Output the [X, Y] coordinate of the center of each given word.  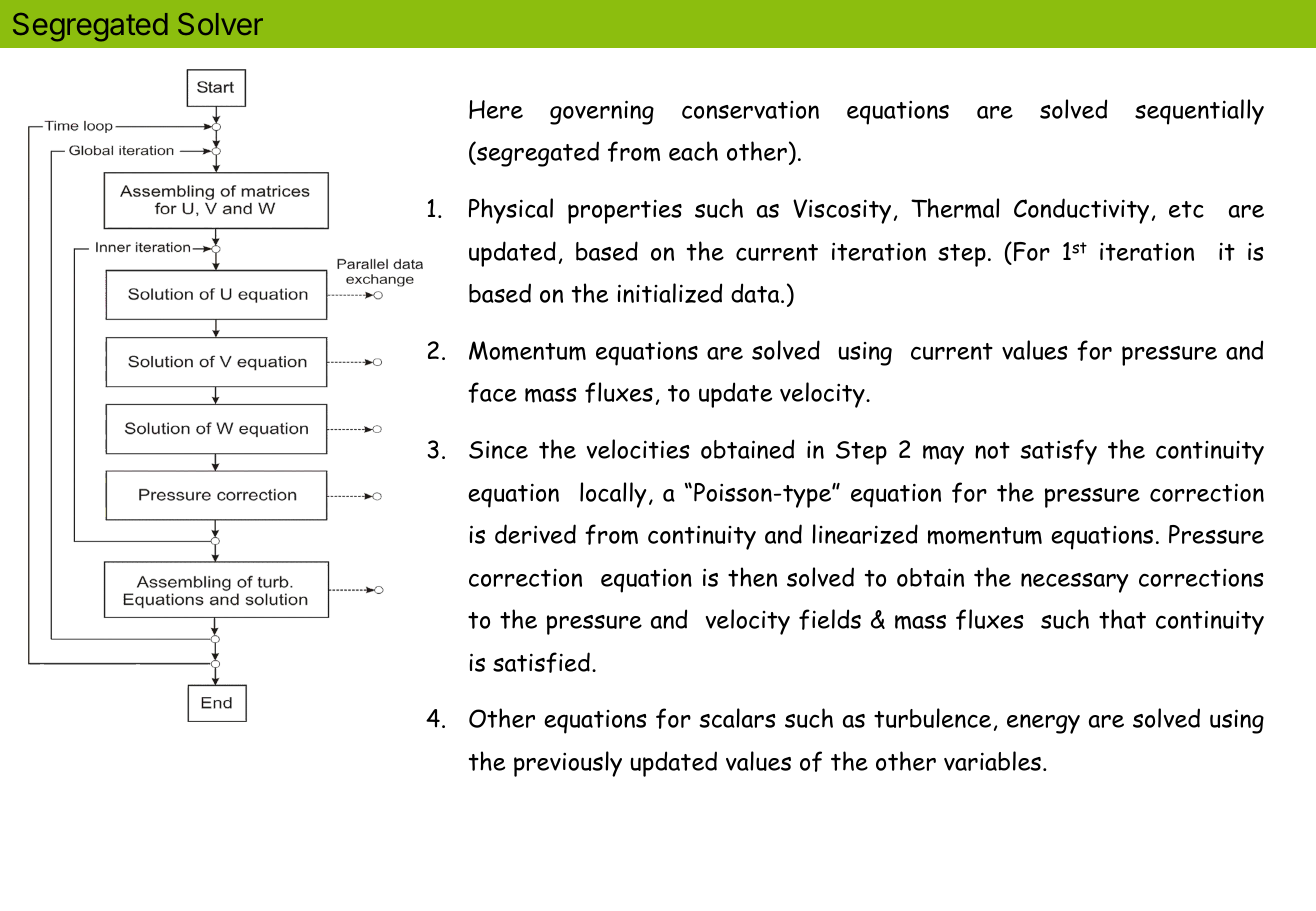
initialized [670, 293]
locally [613, 495]
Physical [511, 211]
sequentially [1199, 112]
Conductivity [1081, 211]
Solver [220, 24]
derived [535, 534]
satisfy [1058, 452]
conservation [750, 110]
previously [568, 764]
